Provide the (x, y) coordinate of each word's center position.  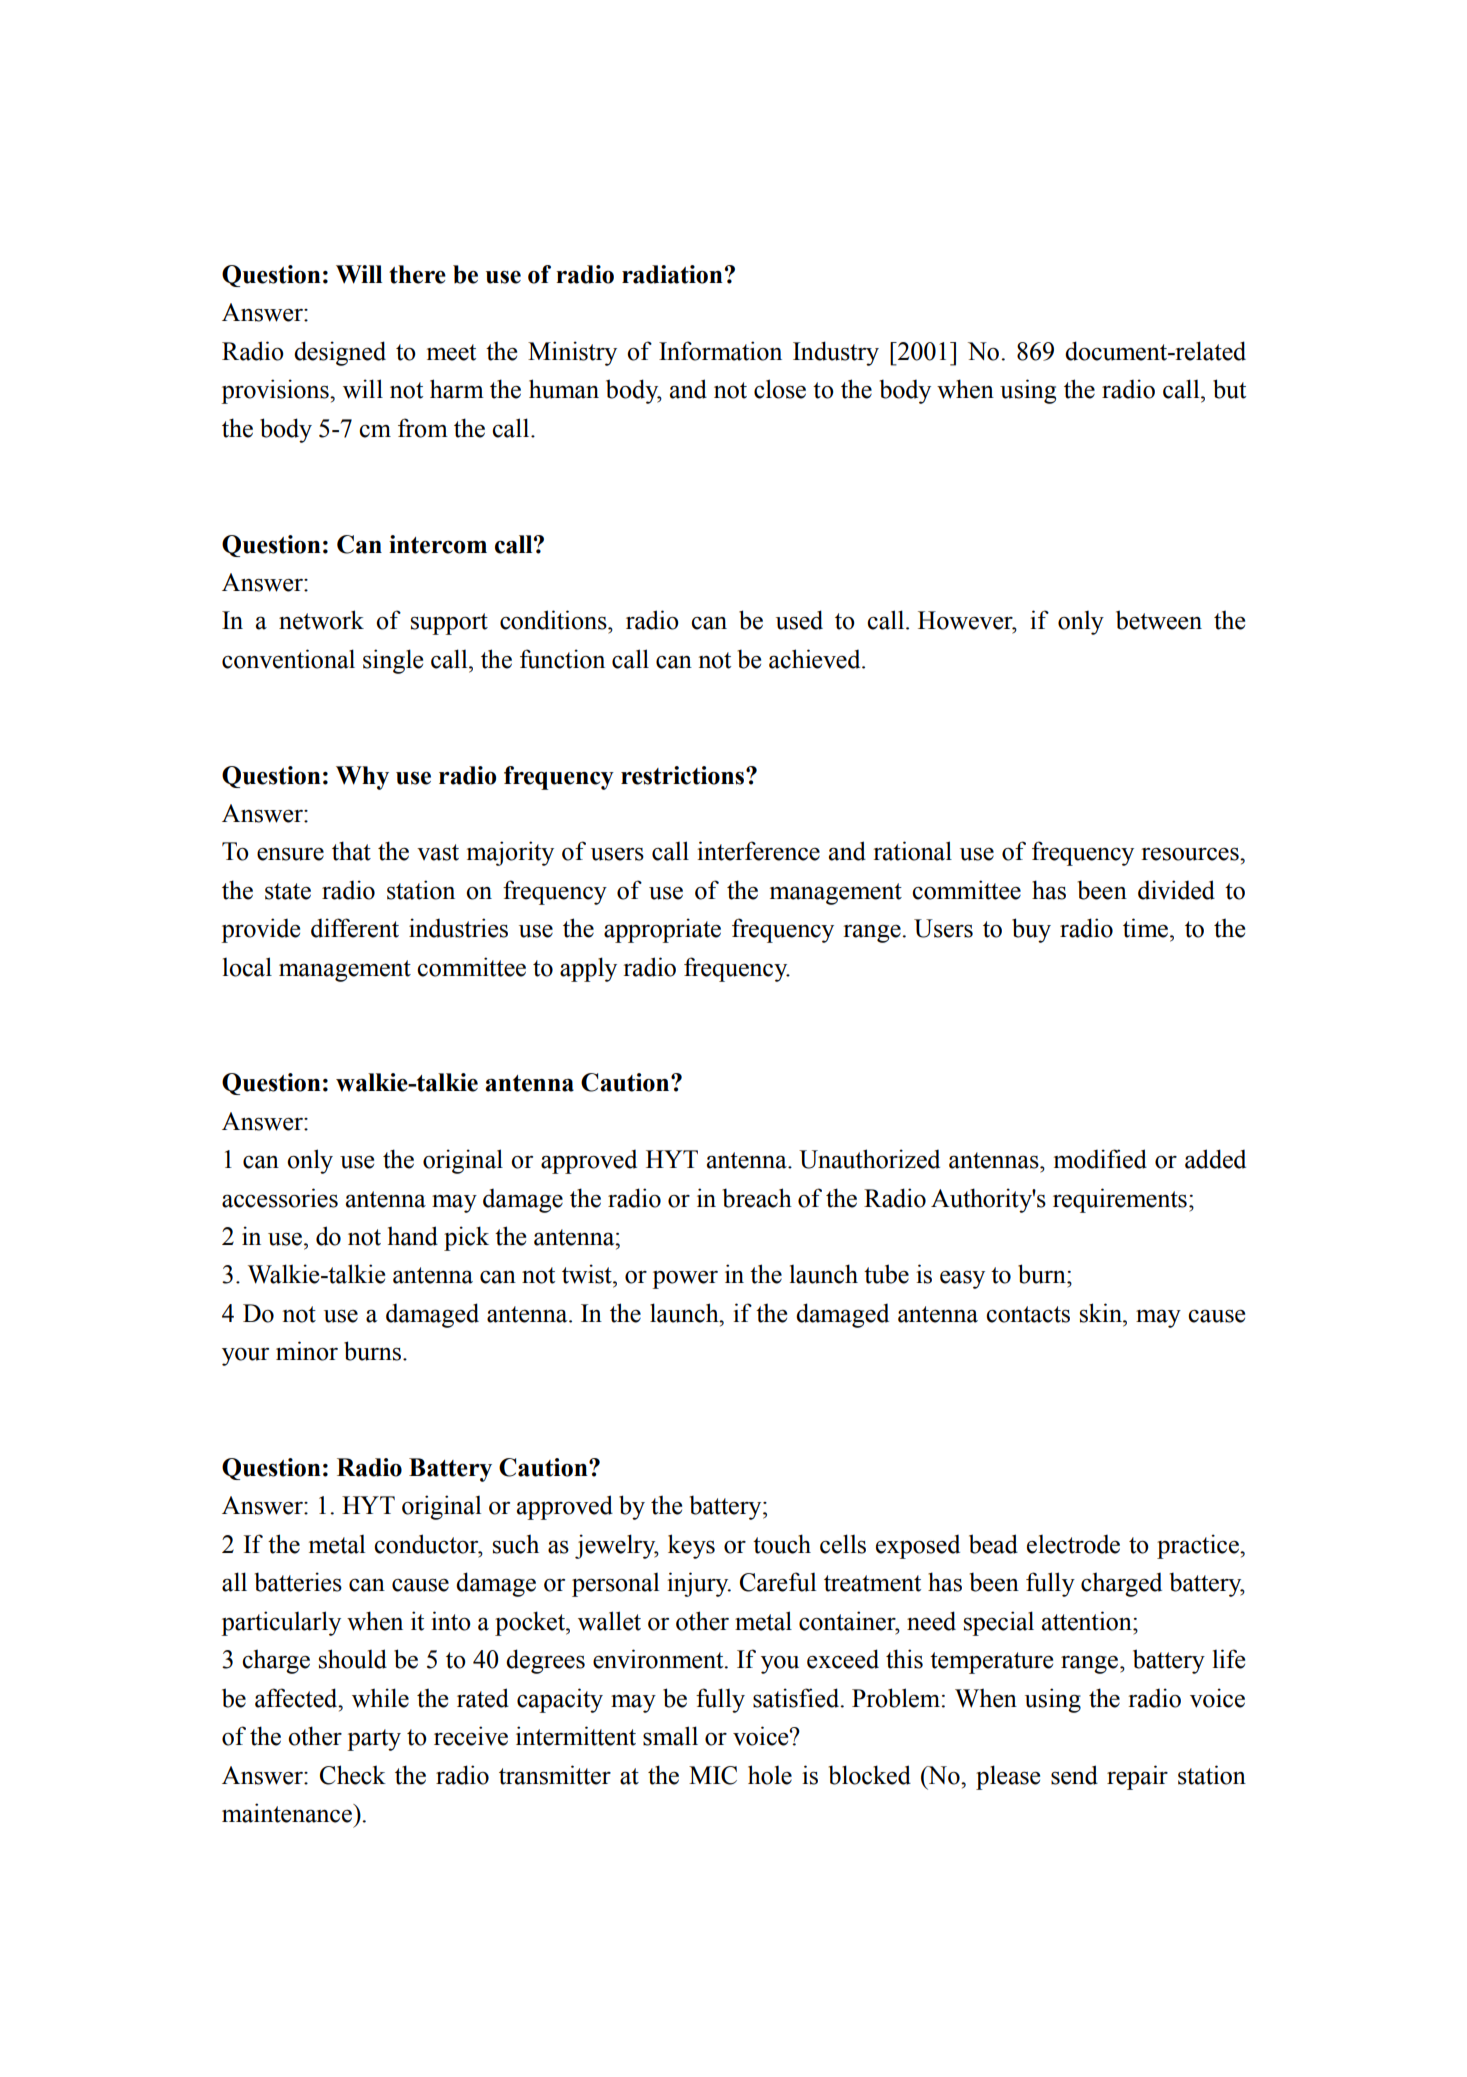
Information (720, 351)
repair (1137, 1777)
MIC (713, 1775)
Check (353, 1775)
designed (340, 353)
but (1229, 389)
